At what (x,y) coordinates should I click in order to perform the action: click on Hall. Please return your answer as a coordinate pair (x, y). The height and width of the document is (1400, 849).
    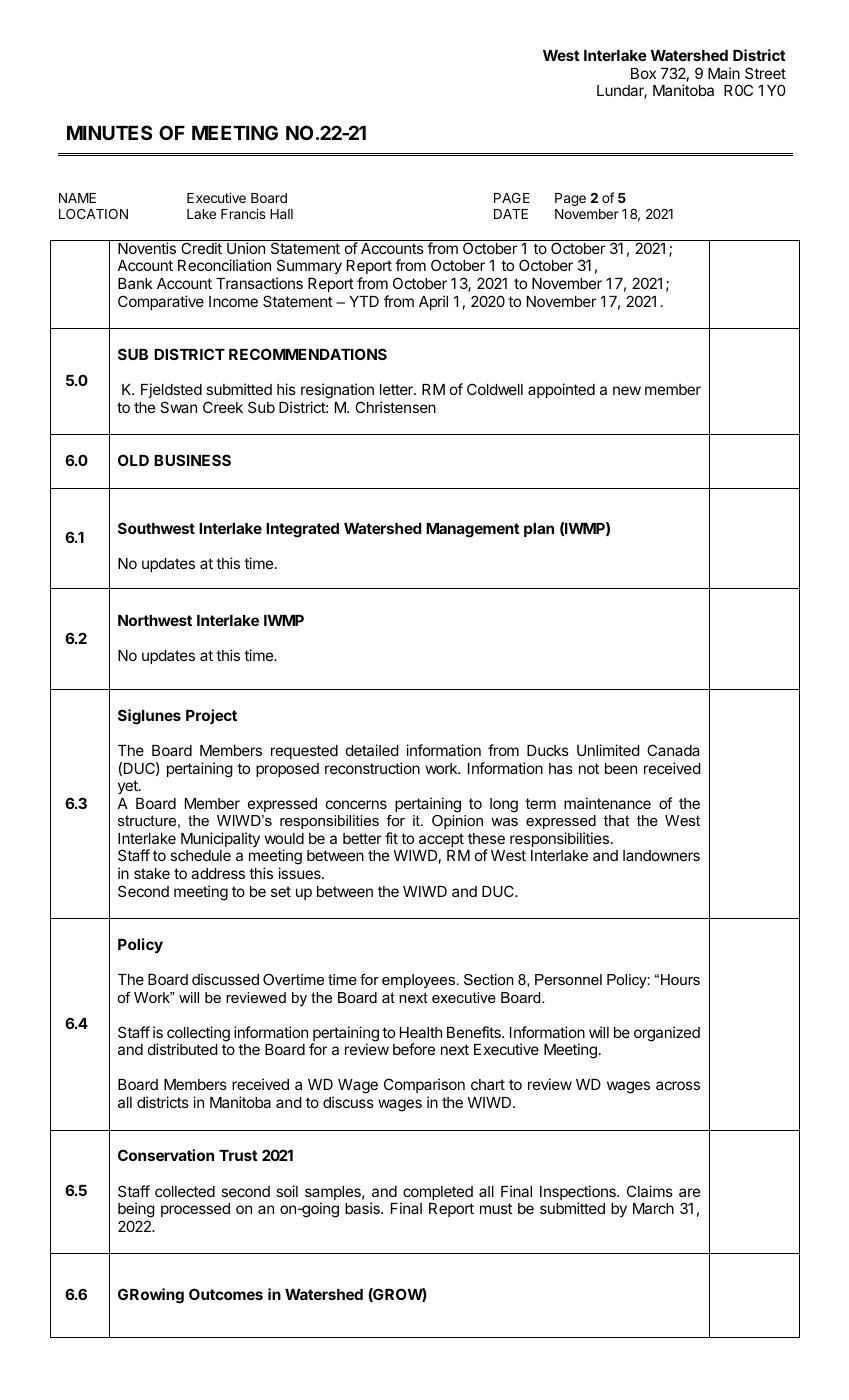
    Looking at the image, I should click on (281, 214).
